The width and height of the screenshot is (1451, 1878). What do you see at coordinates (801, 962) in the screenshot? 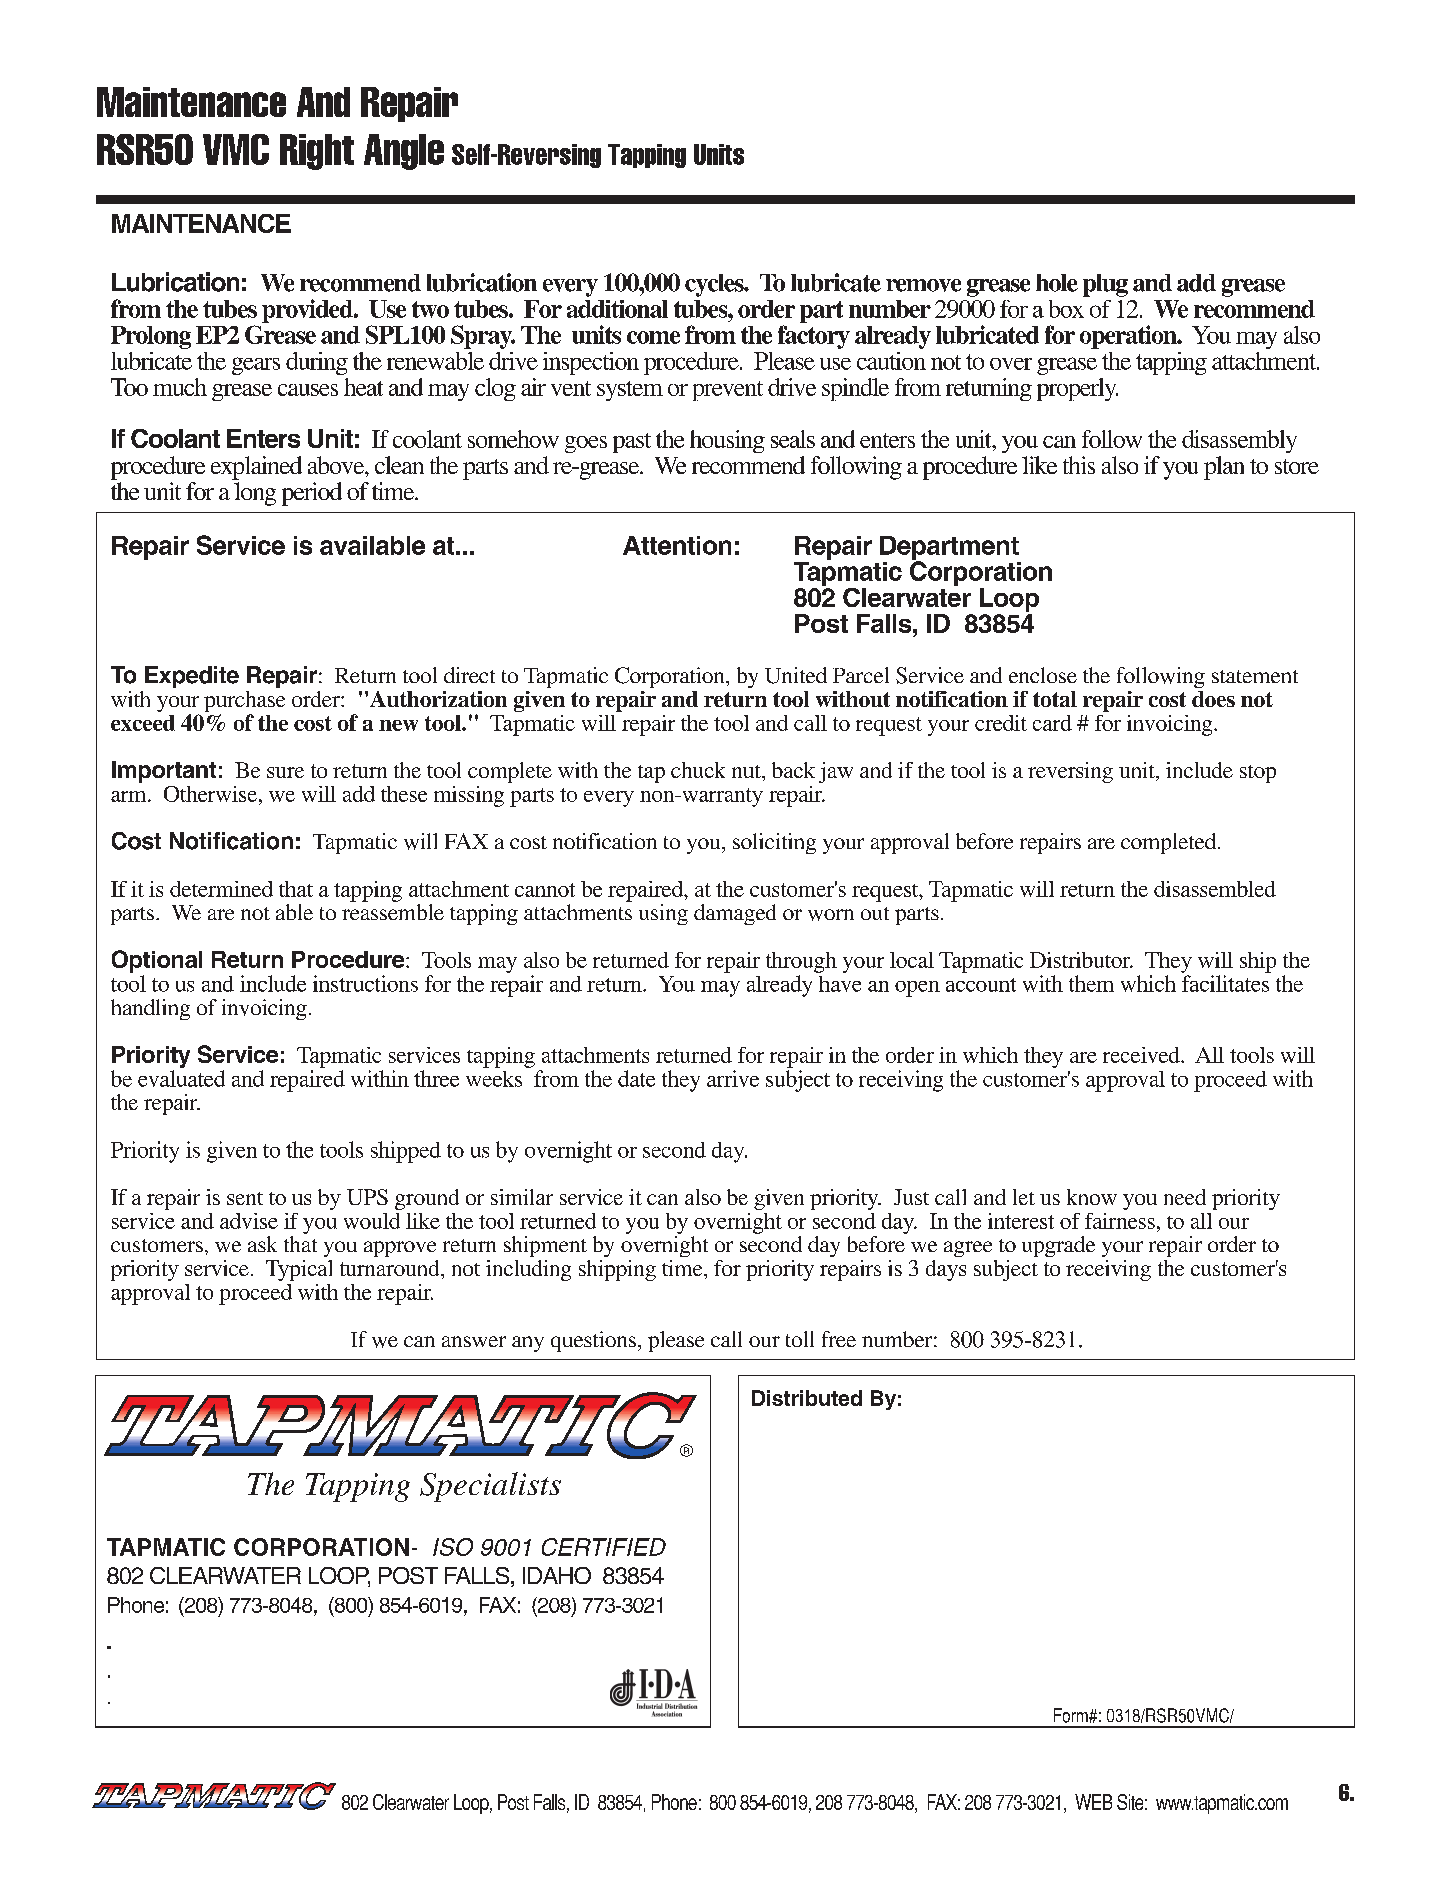
I see `through` at bounding box center [801, 962].
